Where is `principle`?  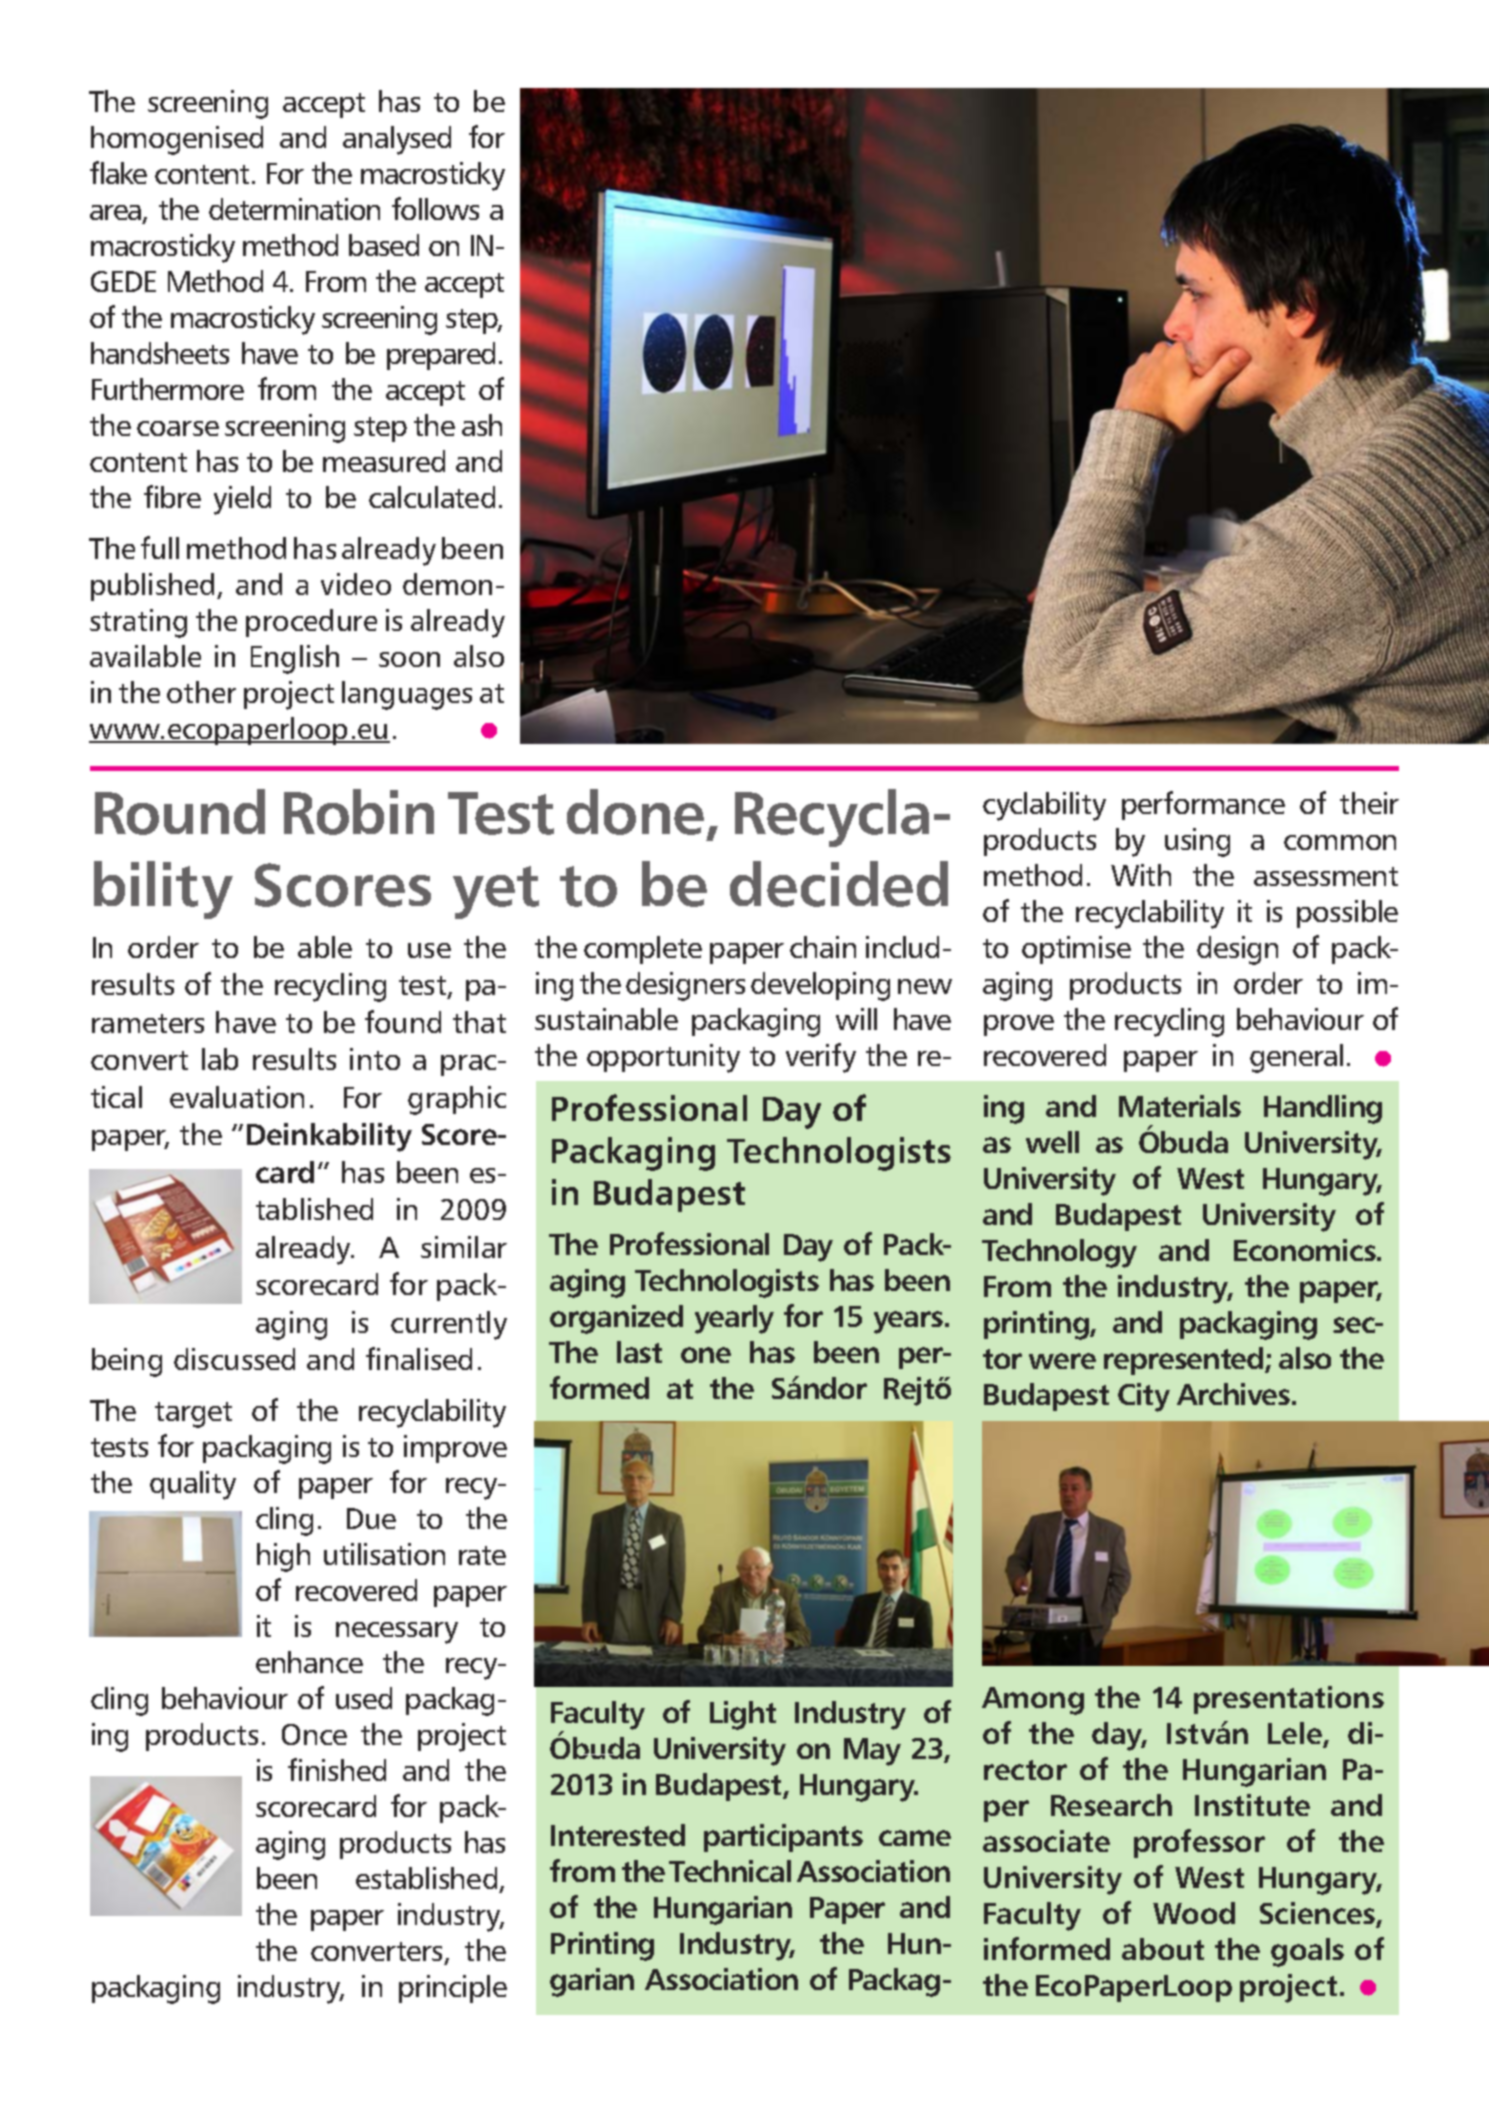 principle is located at coordinates (453, 1989).
